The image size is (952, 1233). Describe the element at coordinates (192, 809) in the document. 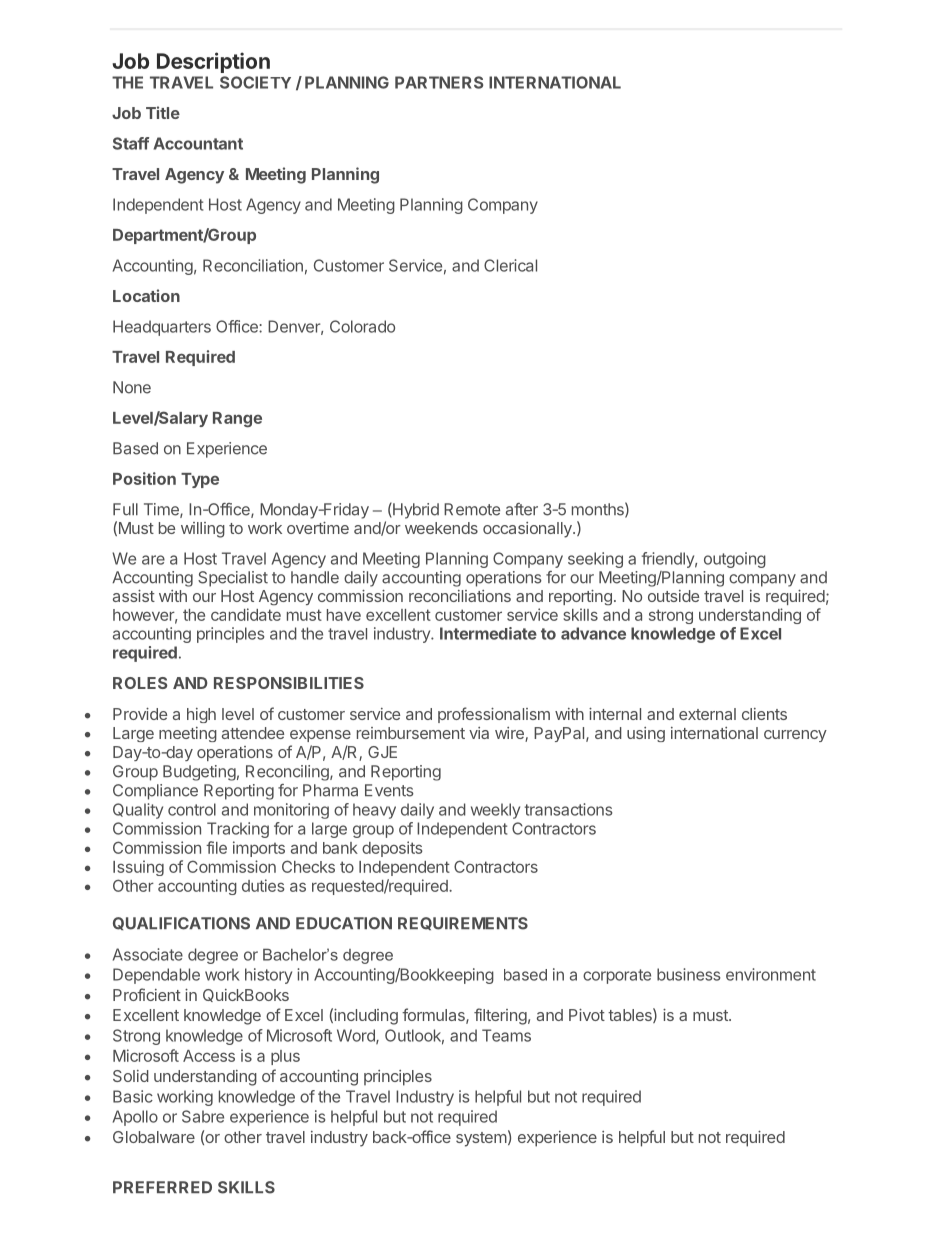

I see `control` at that location.
